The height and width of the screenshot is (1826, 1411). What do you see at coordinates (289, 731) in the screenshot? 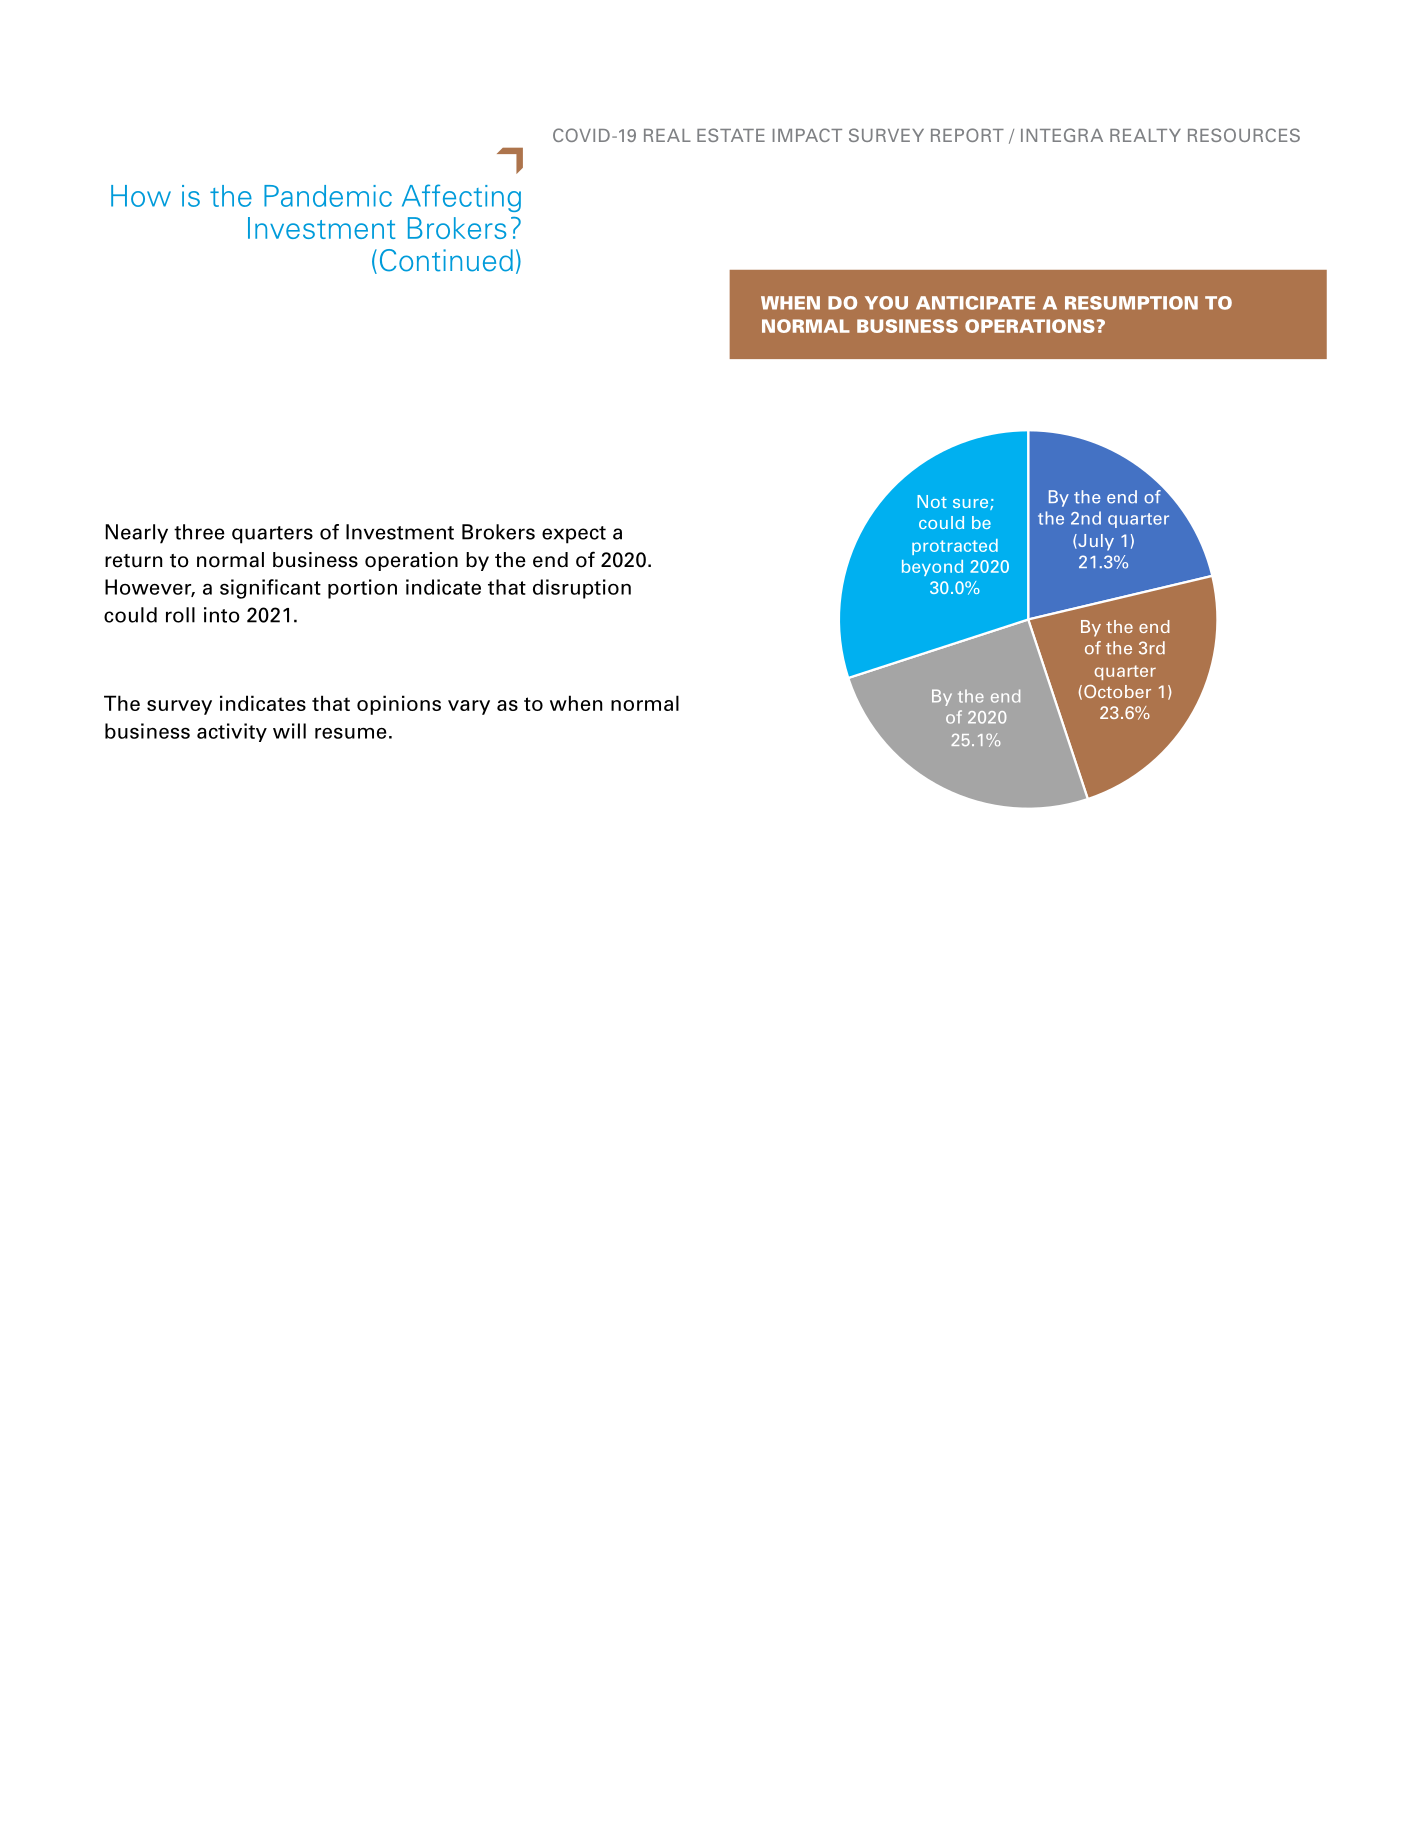
I see `will` at bounding box center [289, 731].
